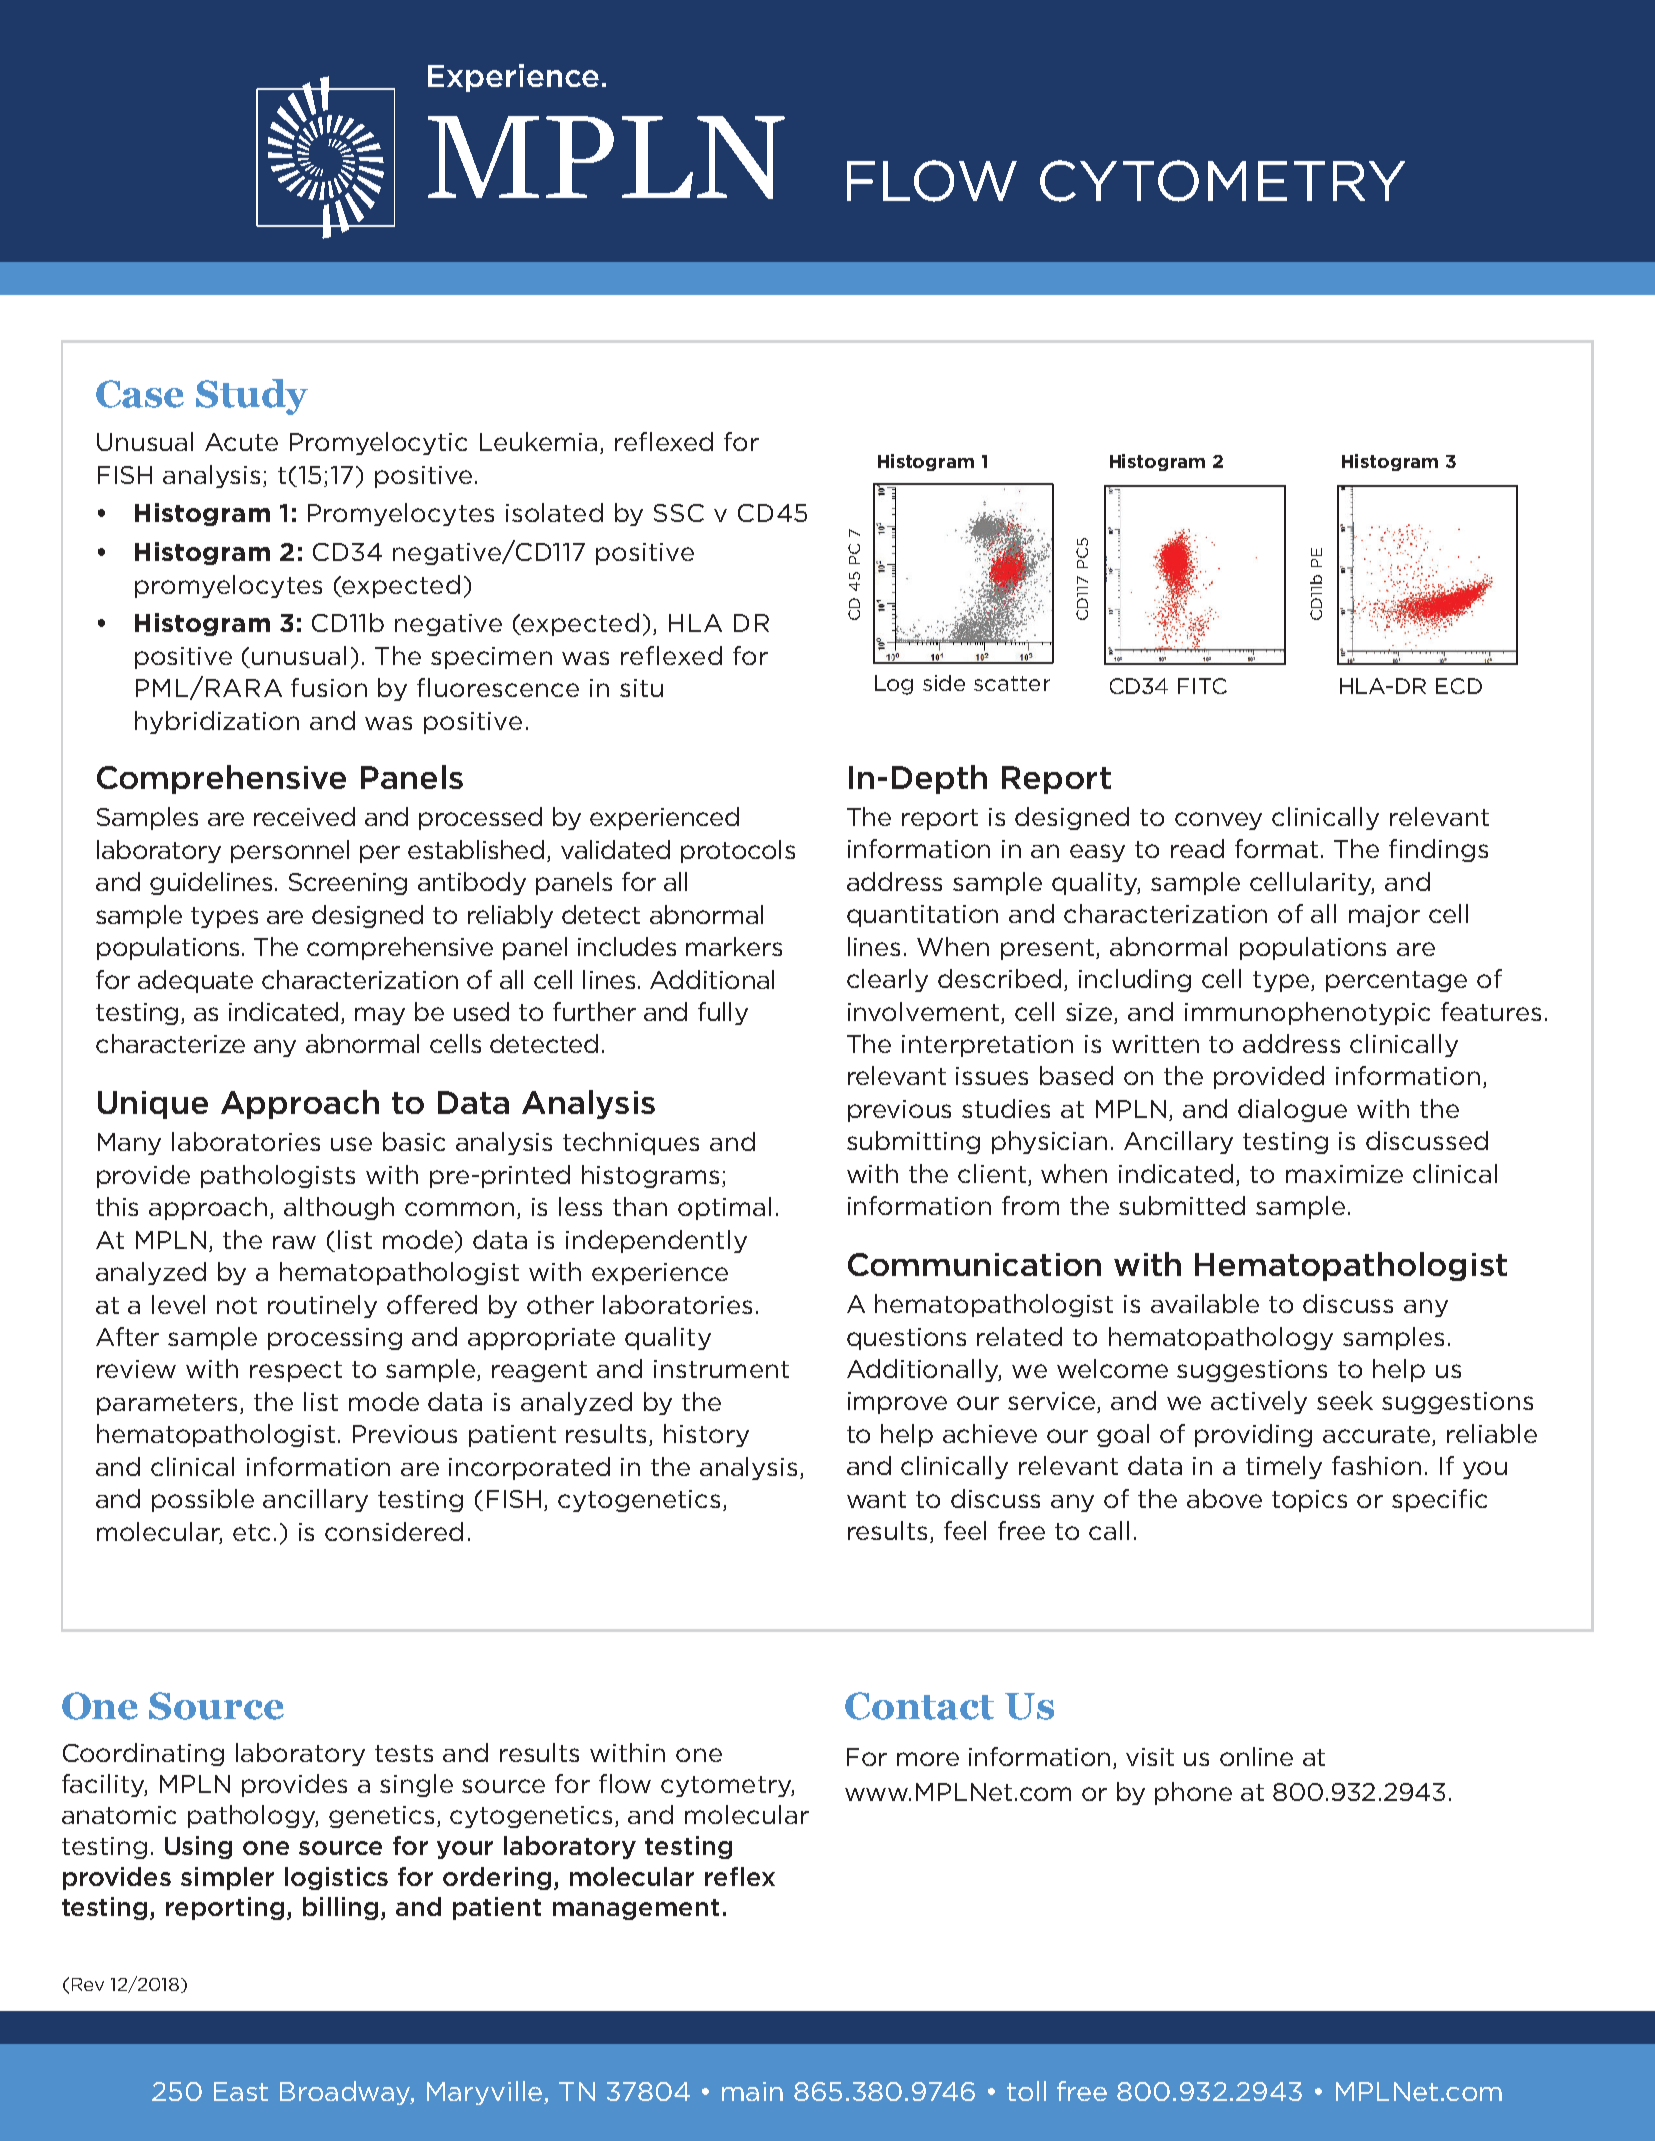 Image resolution: width=1655 pixels, height=2141 pixels. What do you see at coordinates (251, 1532) in the image?
I see `etc` at bounding box center [251, 1532].
